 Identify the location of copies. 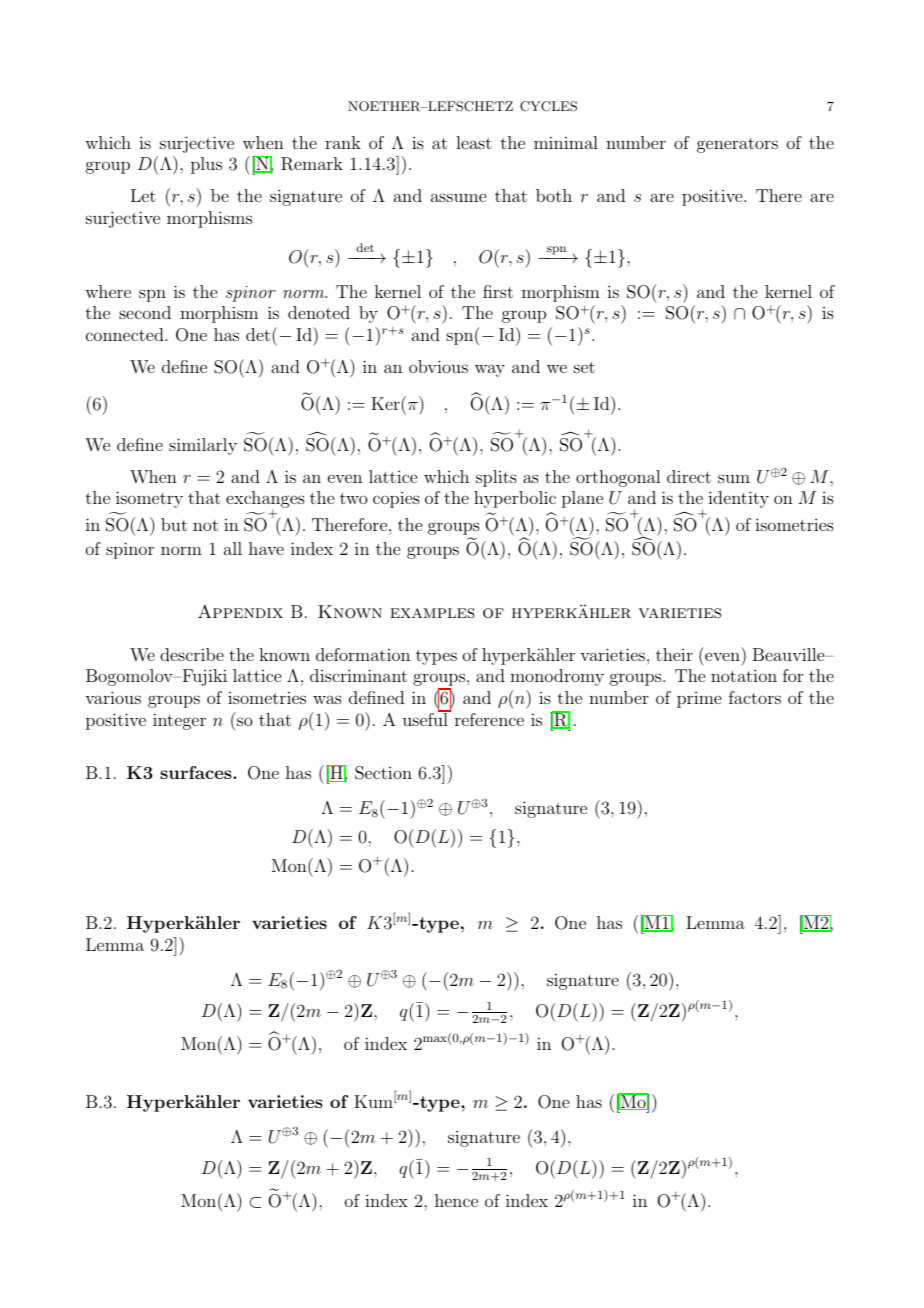
(396, 500).
